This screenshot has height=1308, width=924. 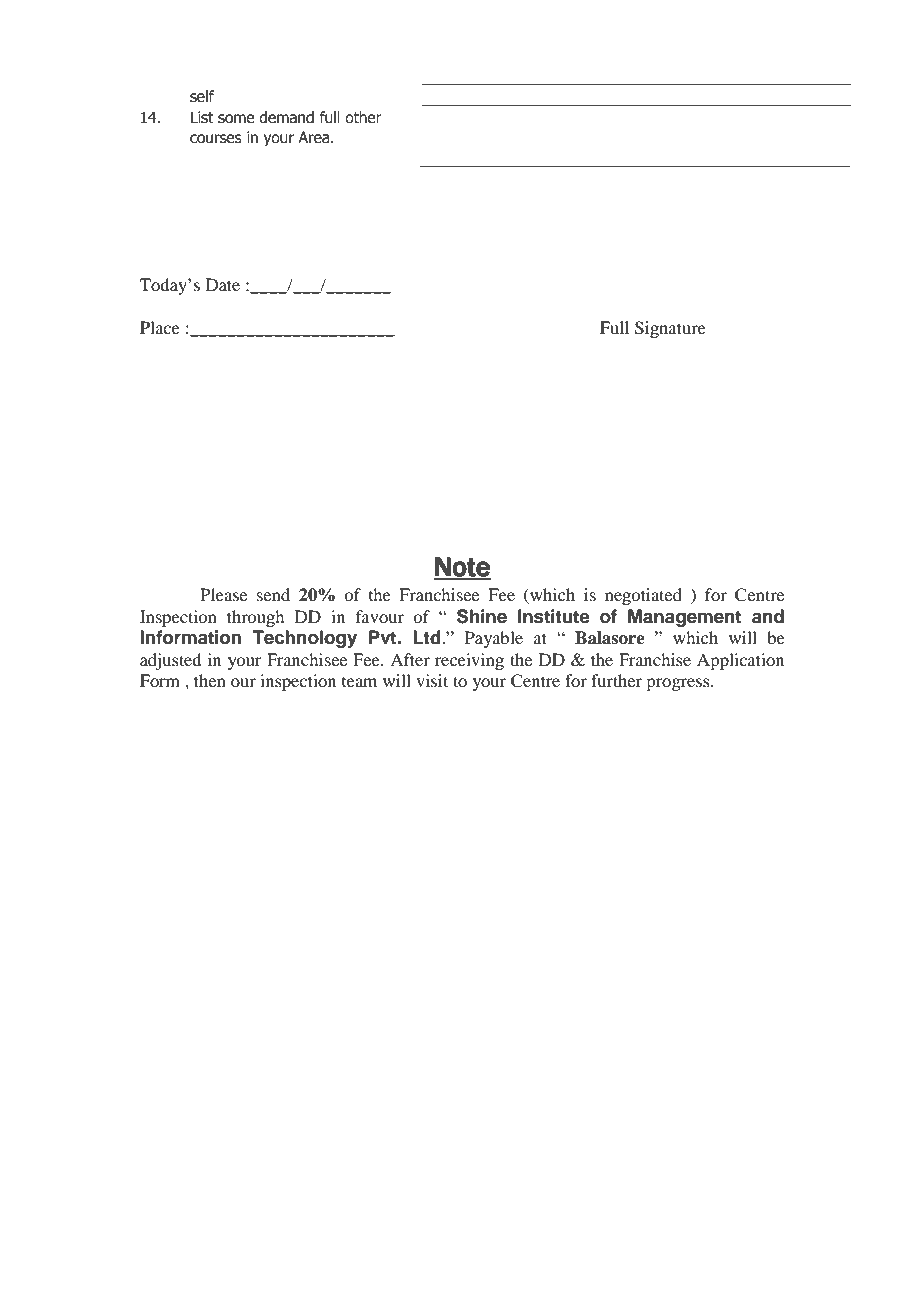 What do you see at coordinates (210, 680) in the screenshot?
I see `then` at bounding box center [210, 680].
